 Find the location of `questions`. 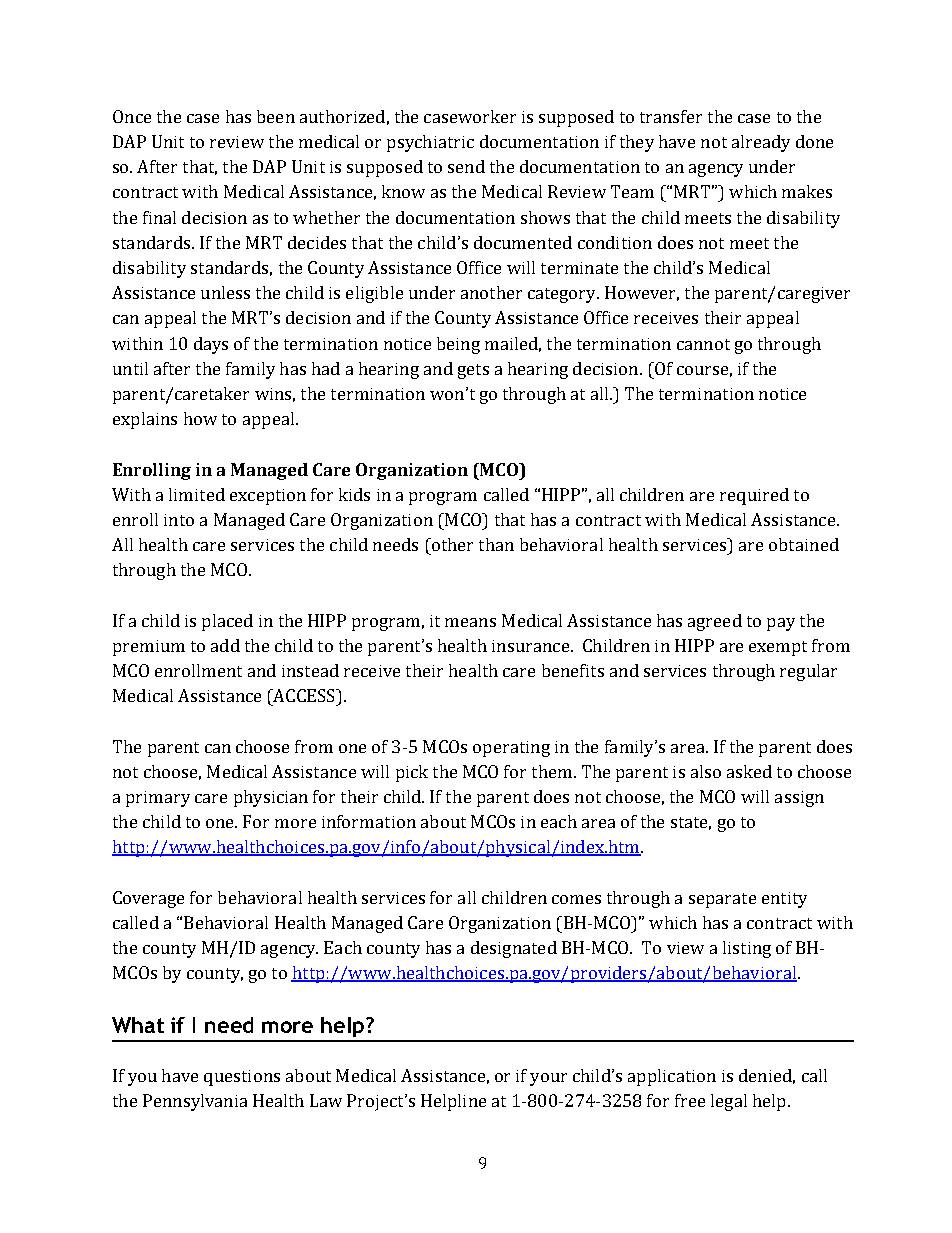

questions is located at coordinates (242, 1078).
